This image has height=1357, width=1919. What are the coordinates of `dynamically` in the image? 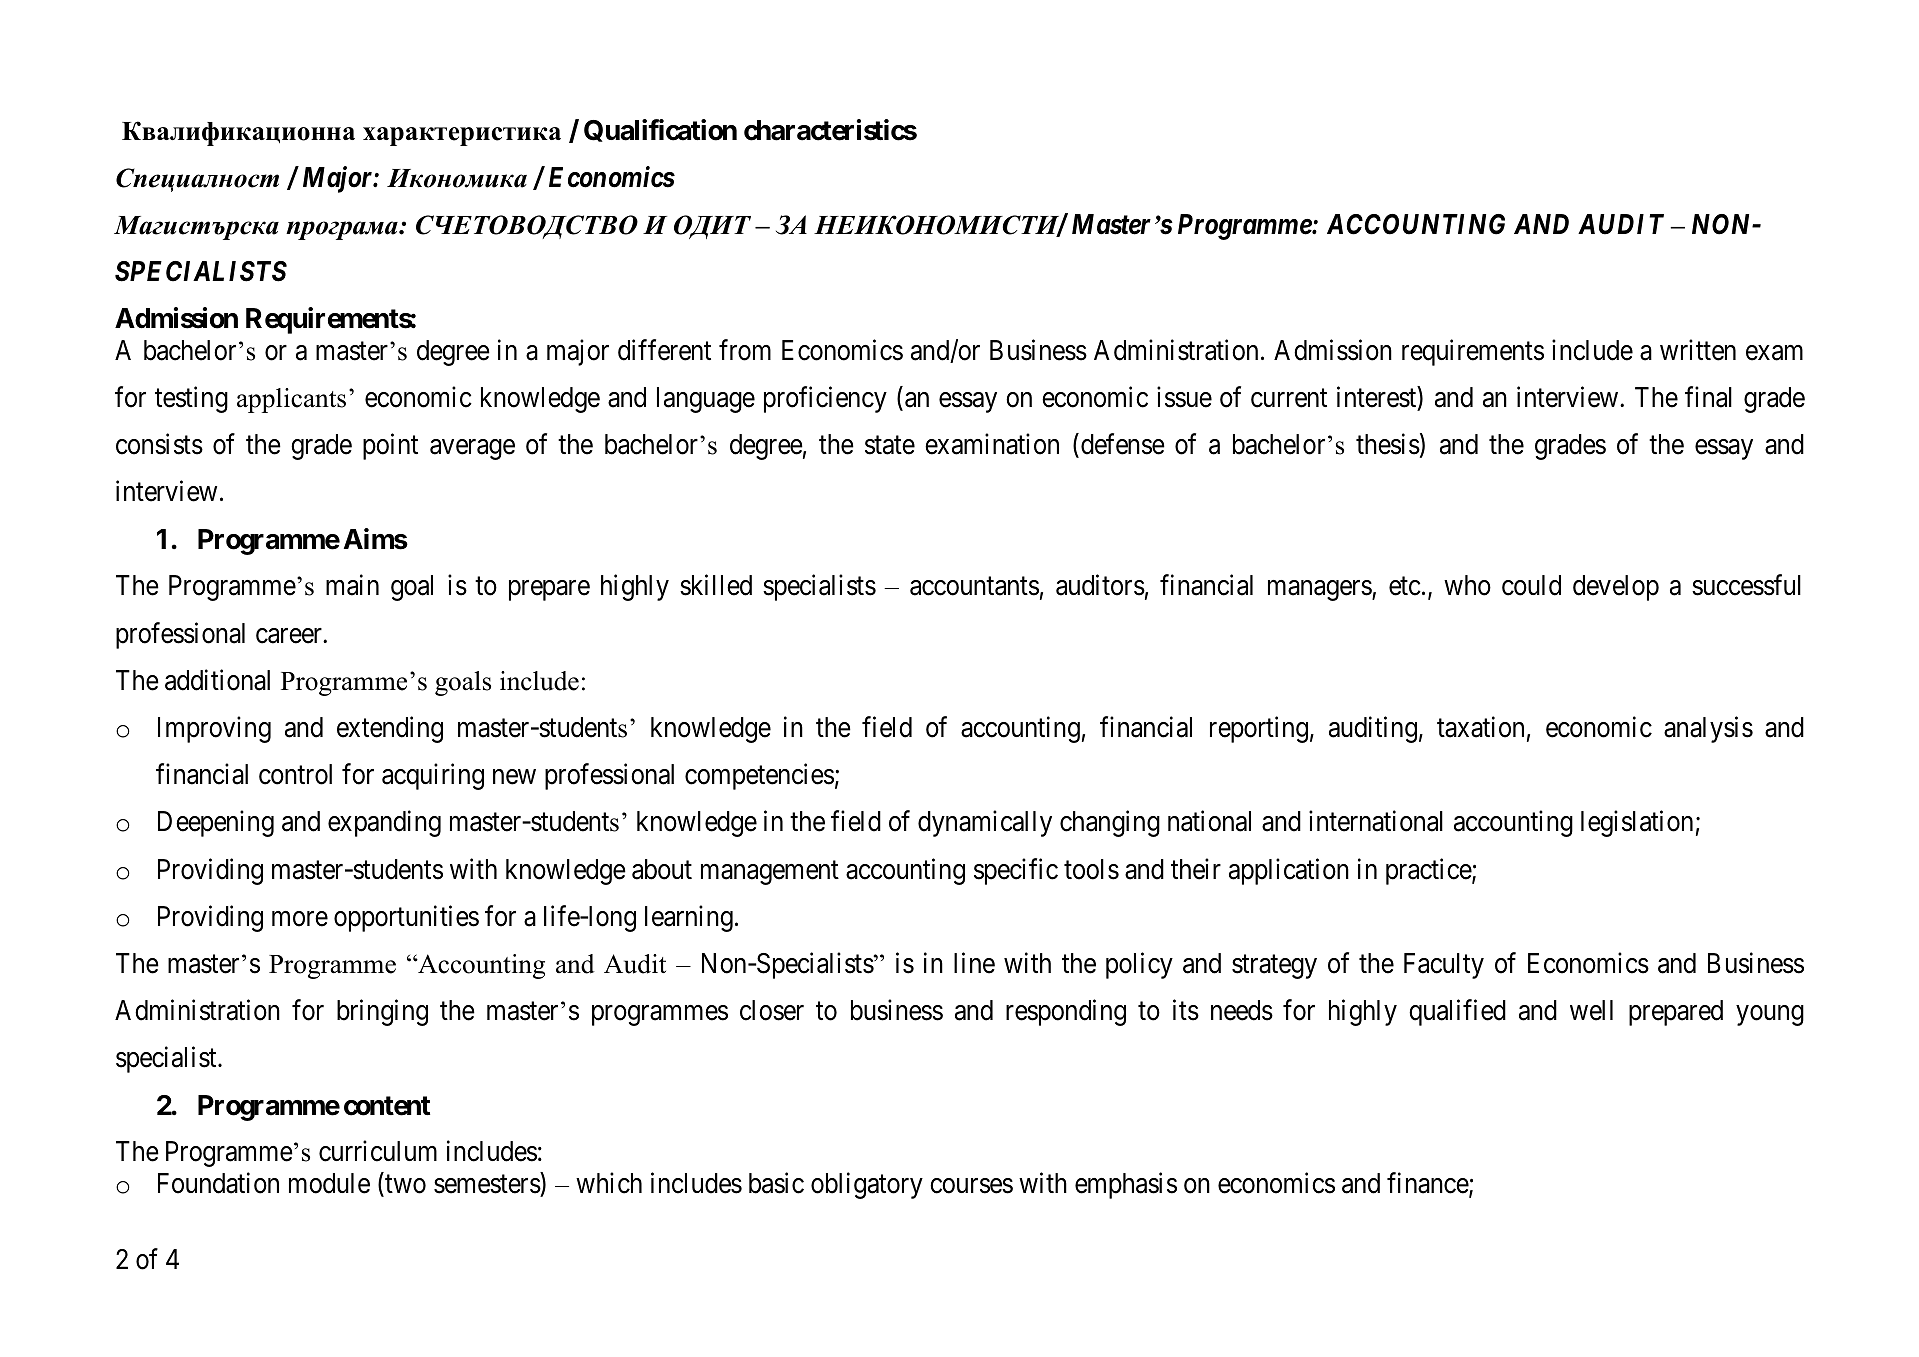 It's located at (985, 824).
